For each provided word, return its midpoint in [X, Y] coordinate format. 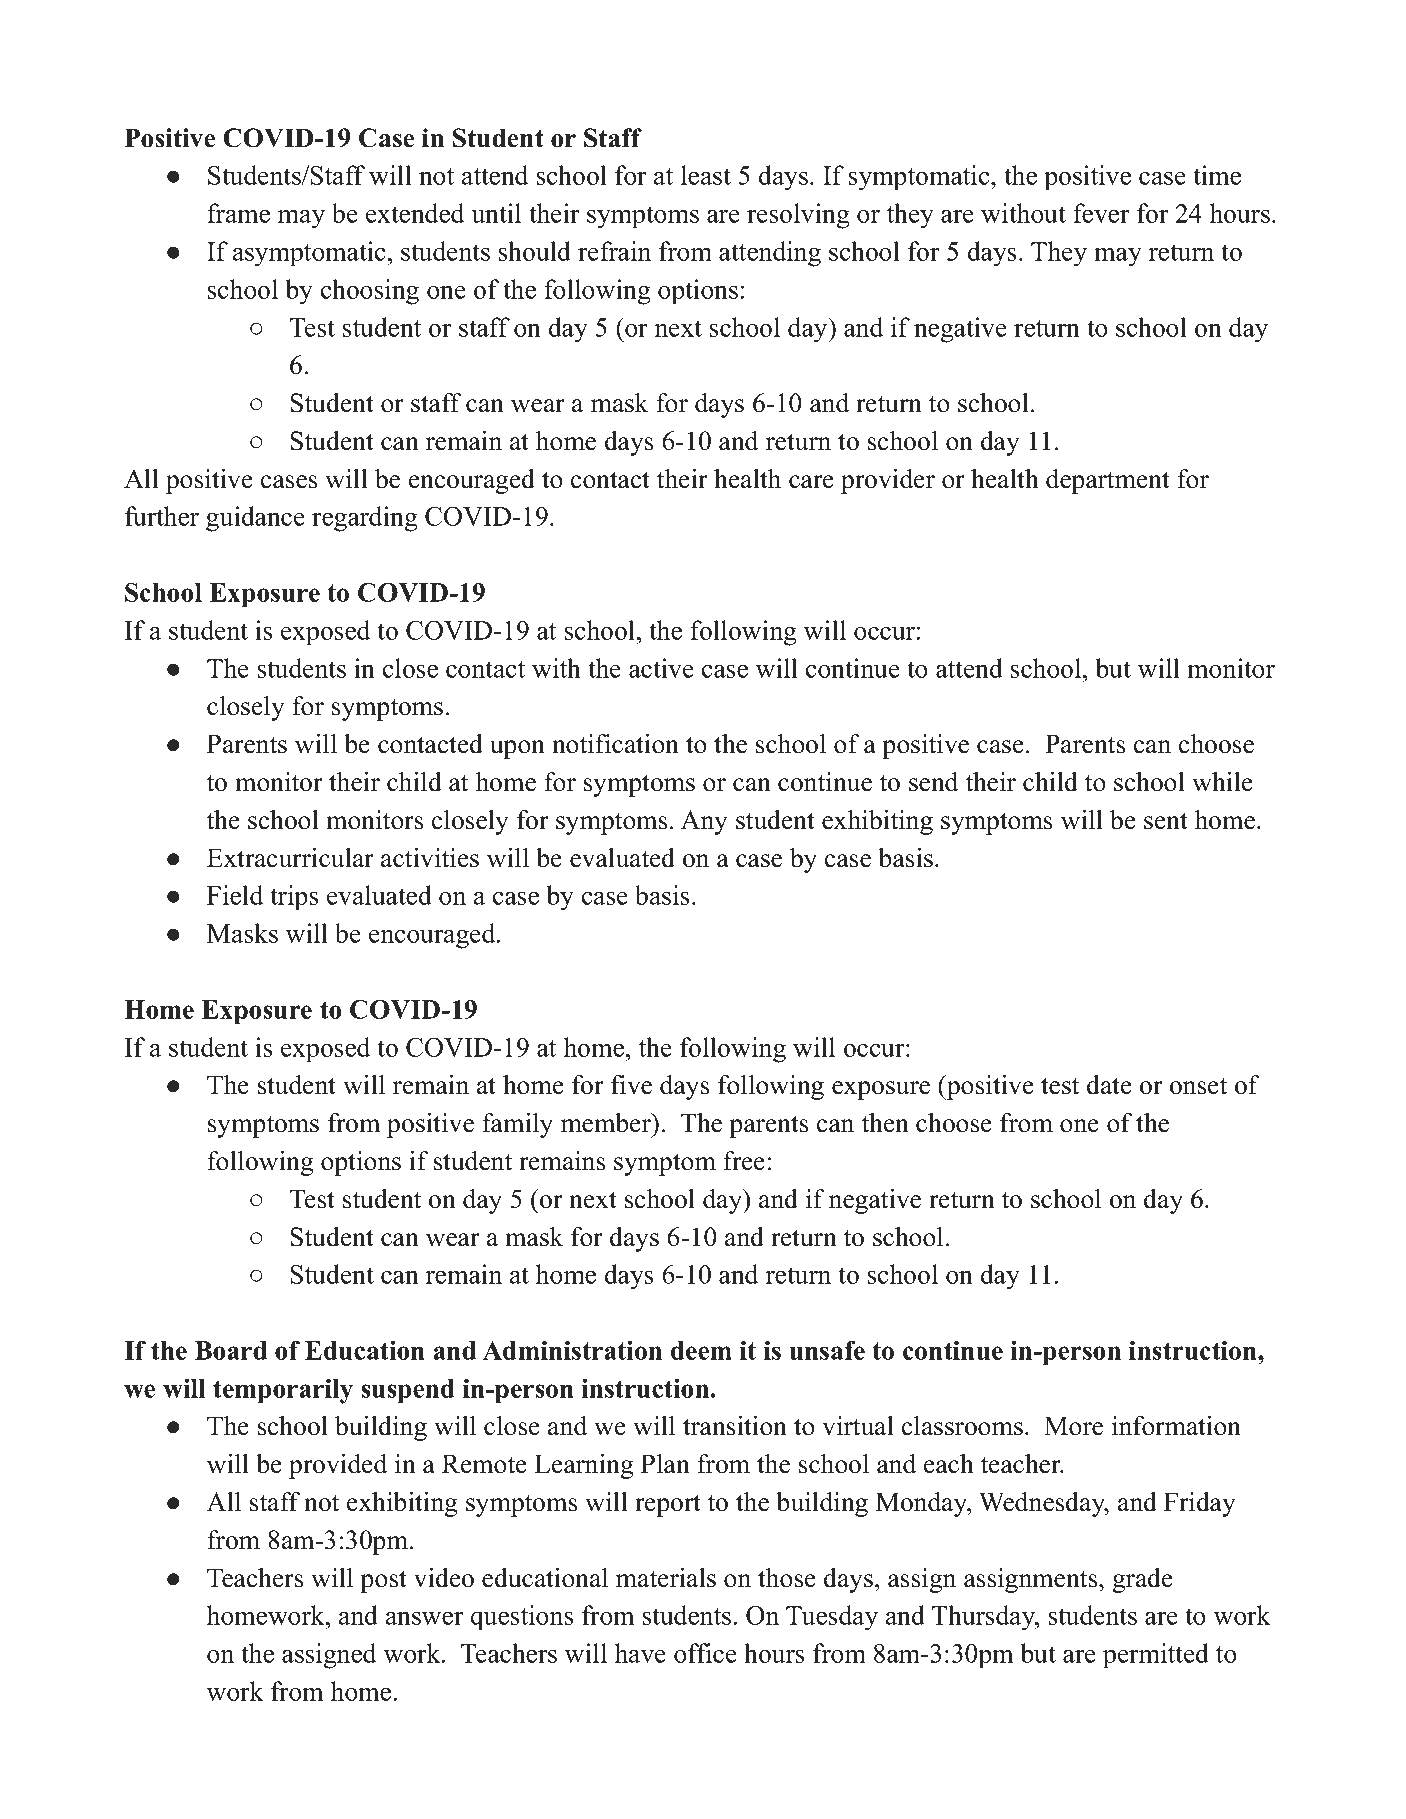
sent [1166, 821]
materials [666, 1578]
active [661, 668]
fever [1101, 213]
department [1108, 481]
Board [231, 1350]
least [706, 175]
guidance [255, 519]
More [1073, 1426]
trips [294, 898]
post [383, 1582]
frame [238, 213]
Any [704, 822]
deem [701, 1350]
